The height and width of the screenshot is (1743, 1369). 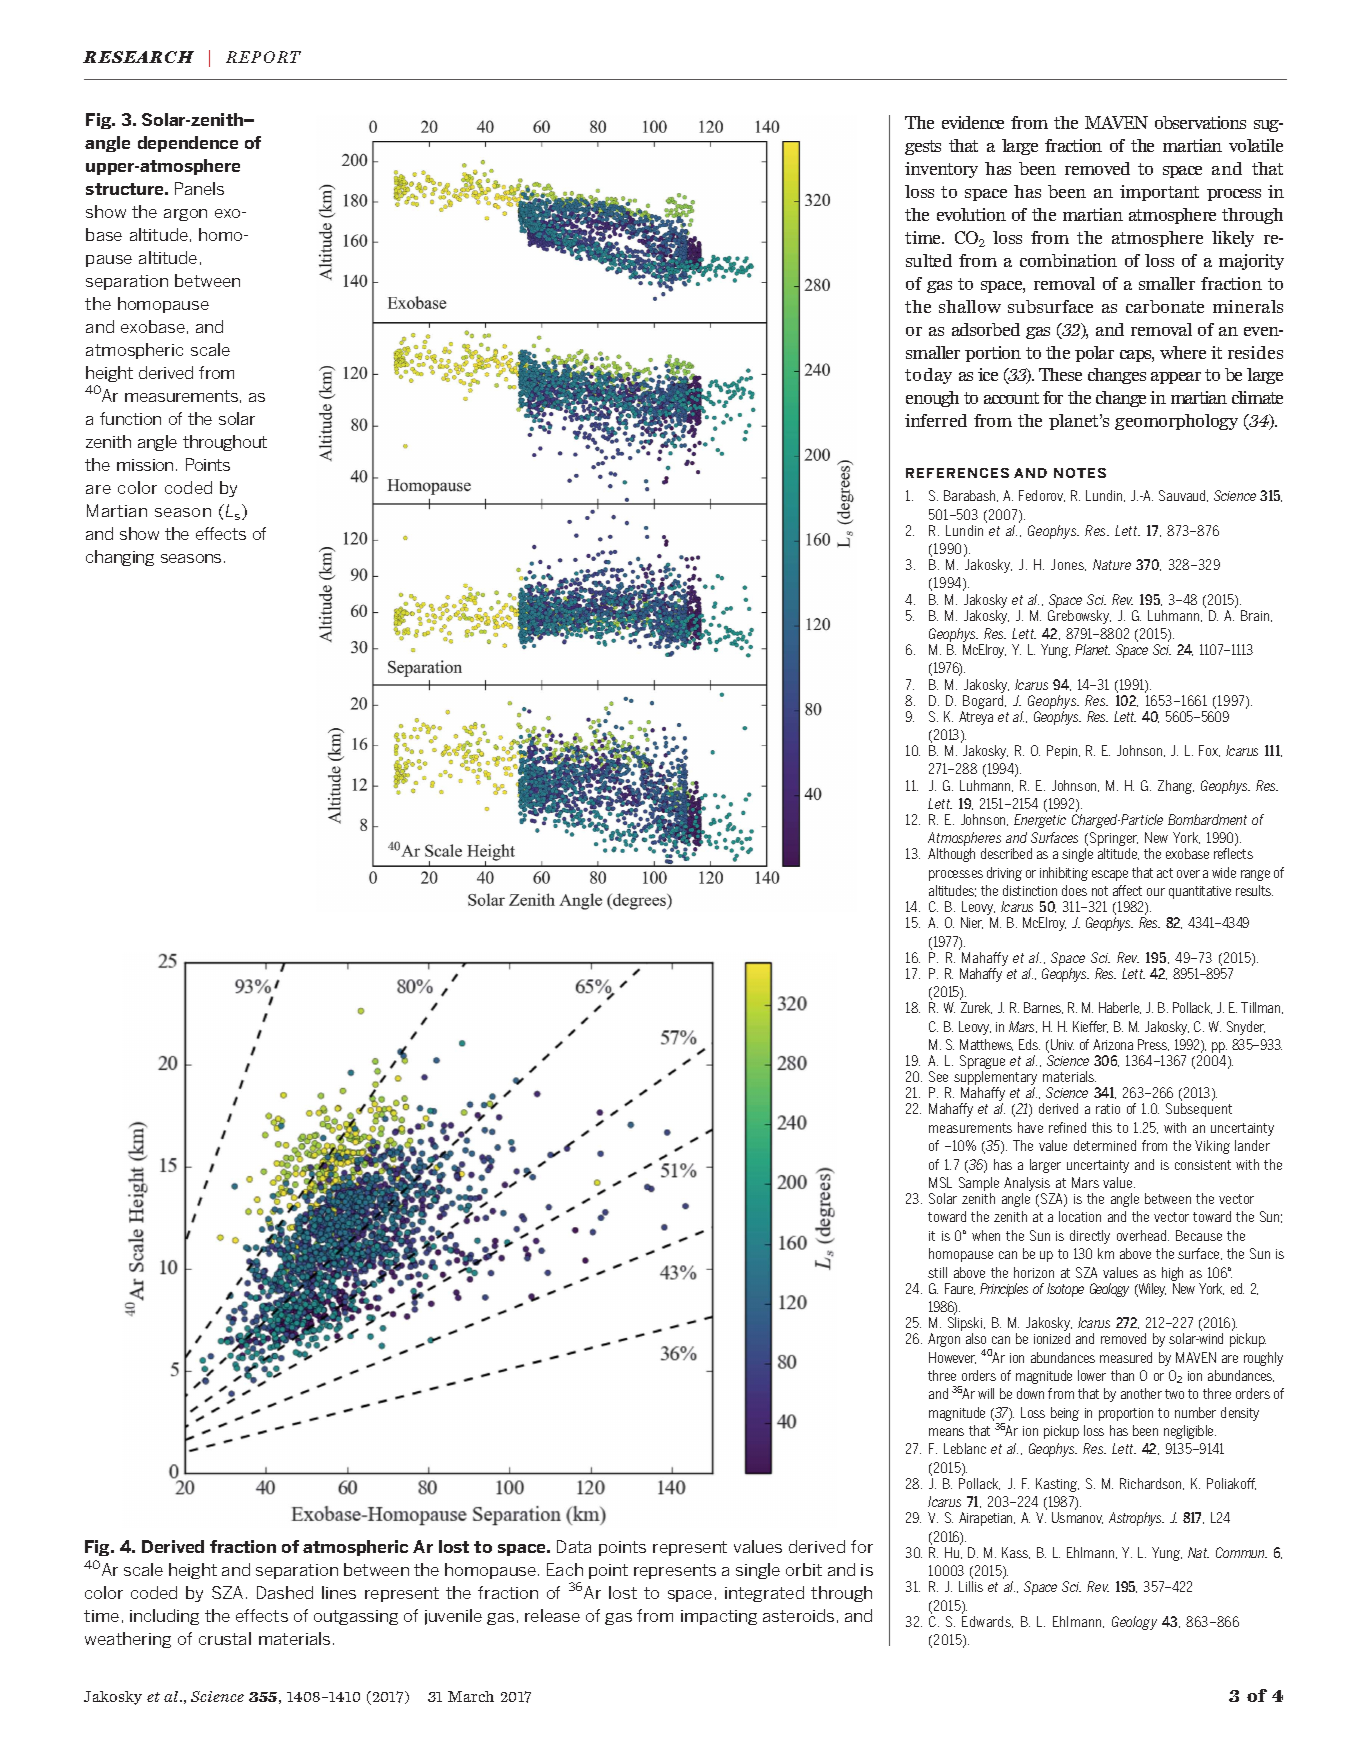 What do you see at coordinates (719, 1617) in the screenshot?
I see `impacting` at bounding box center [719, 1617].
